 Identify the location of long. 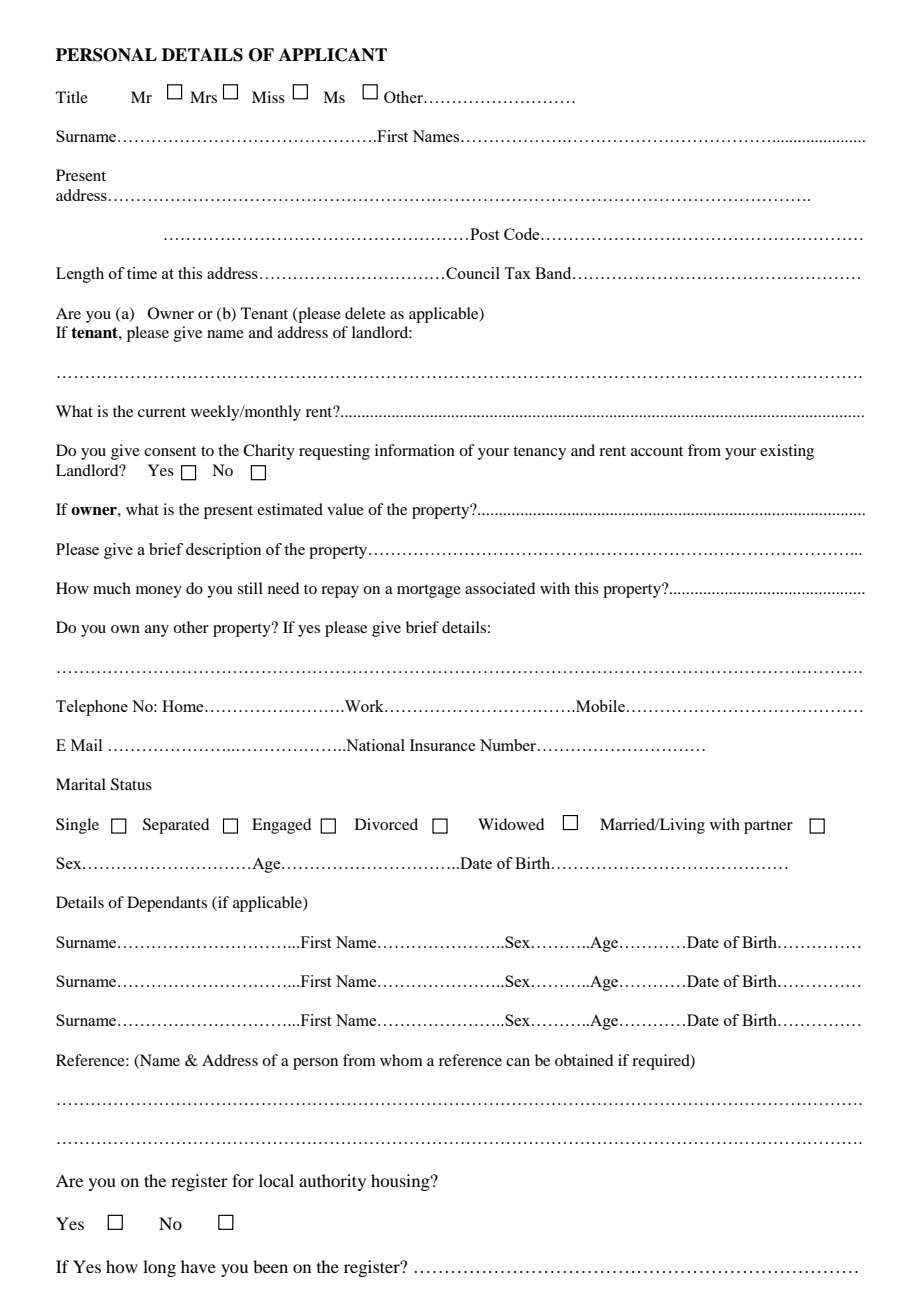
(159, 1268).
